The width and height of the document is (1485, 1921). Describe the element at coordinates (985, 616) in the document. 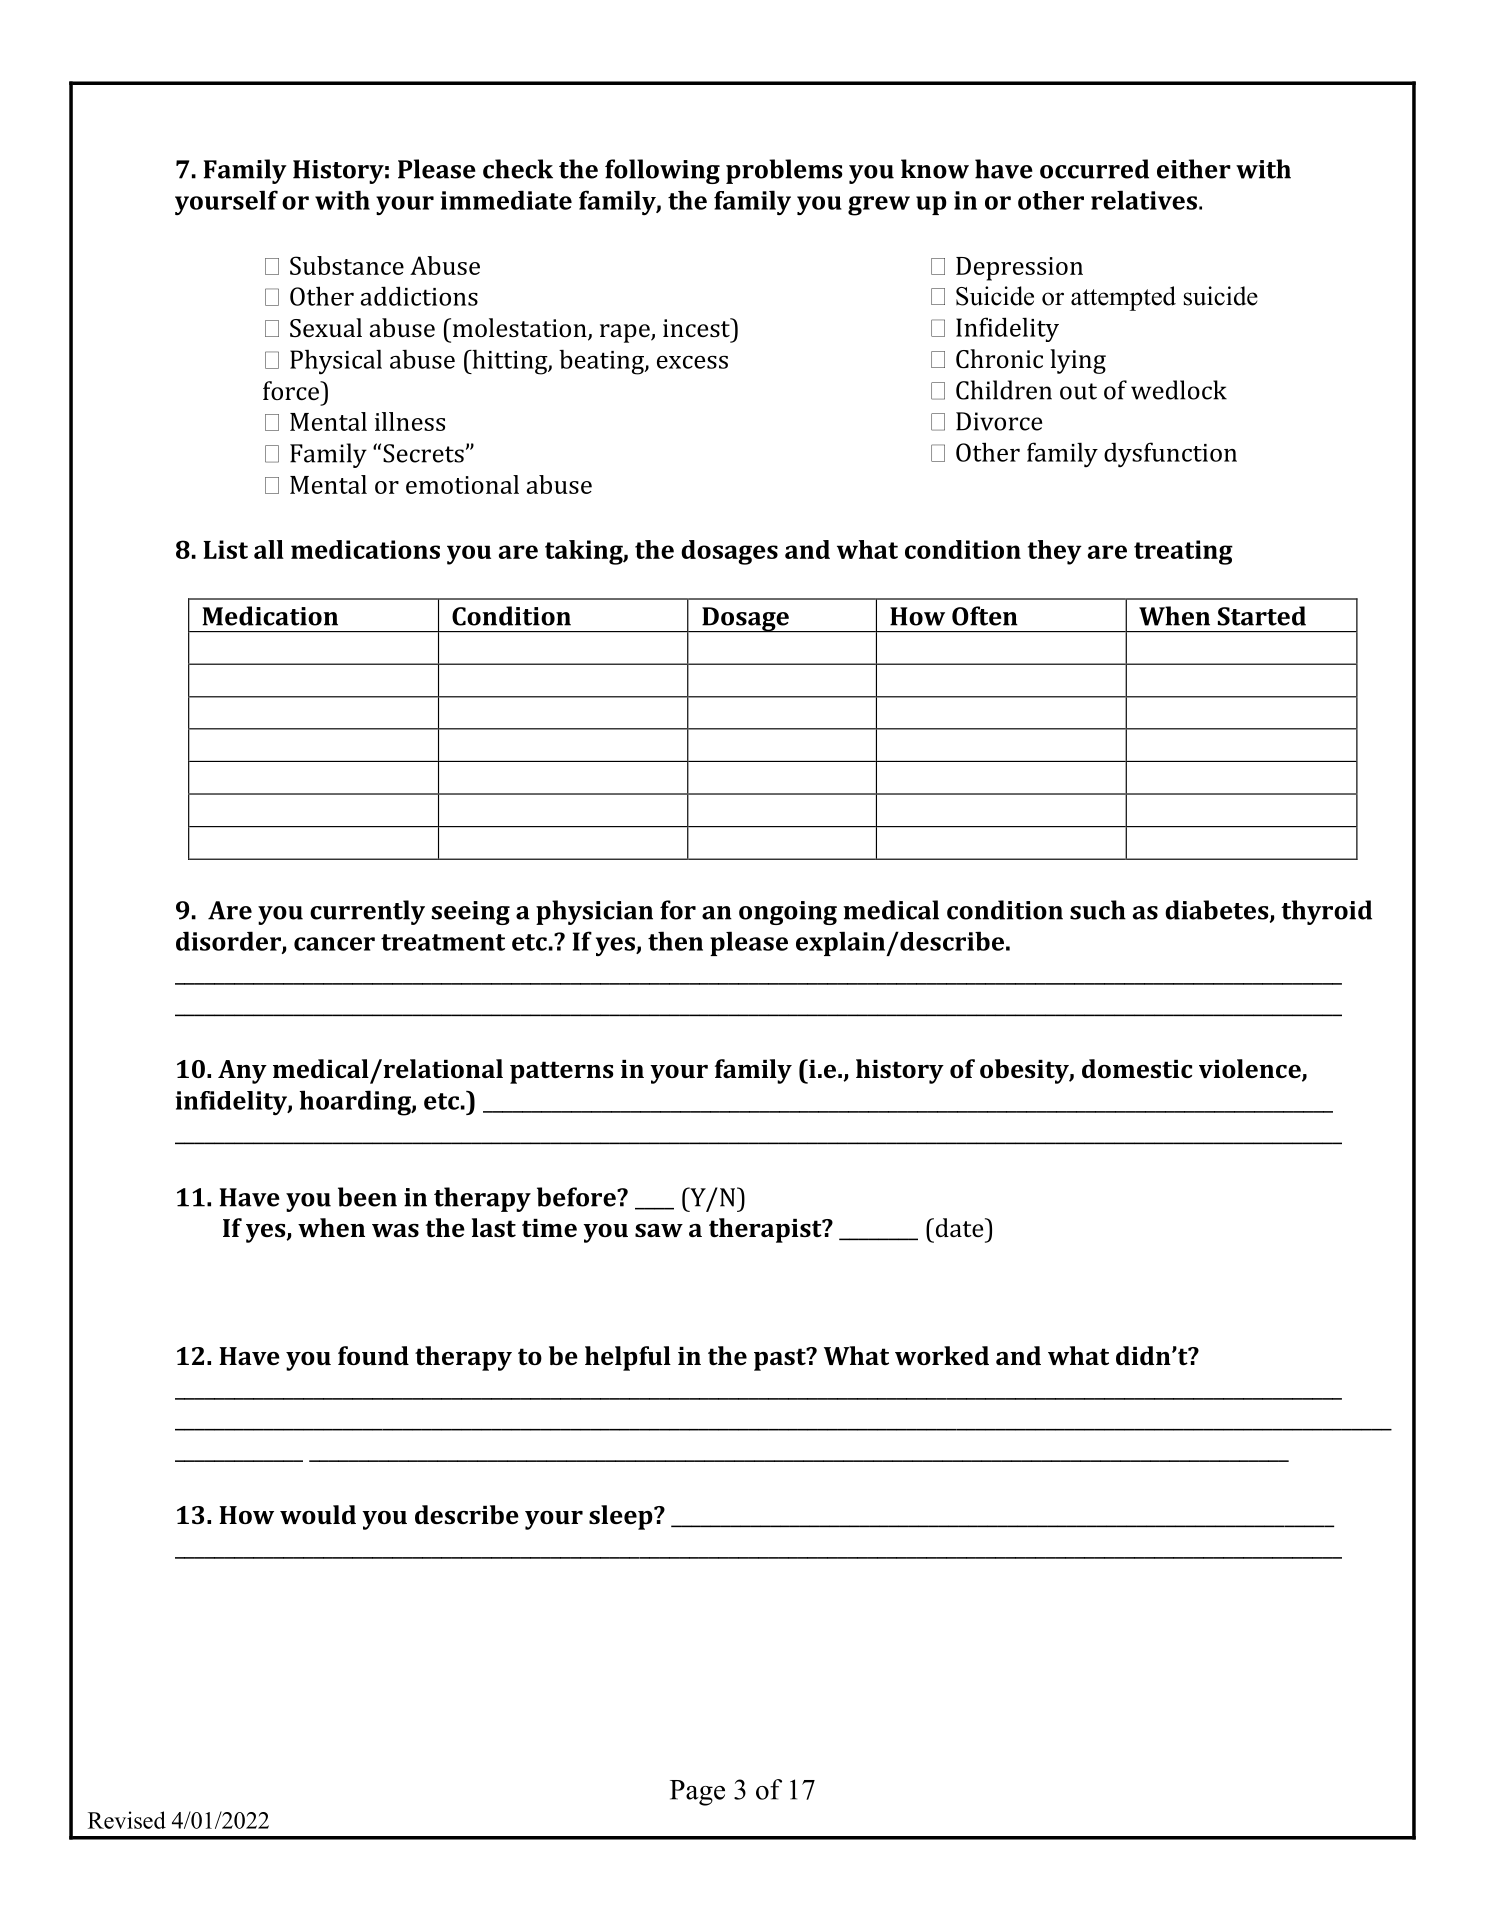

I see `Often` at that location.
